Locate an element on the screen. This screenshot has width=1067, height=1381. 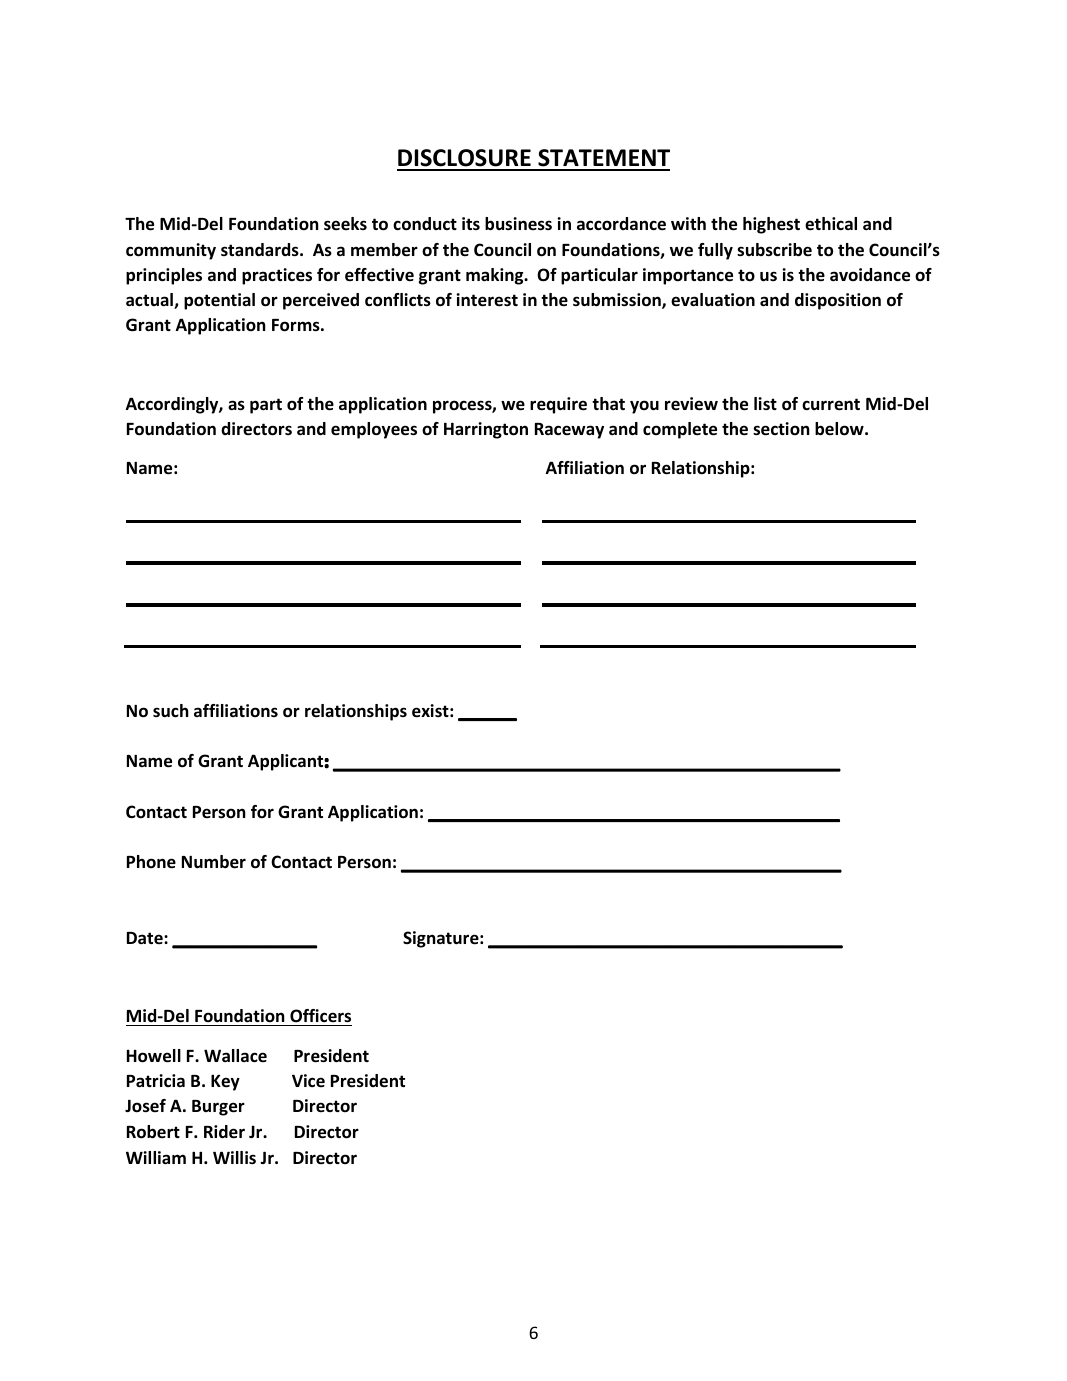
section is located at coordinates (781, 429).
